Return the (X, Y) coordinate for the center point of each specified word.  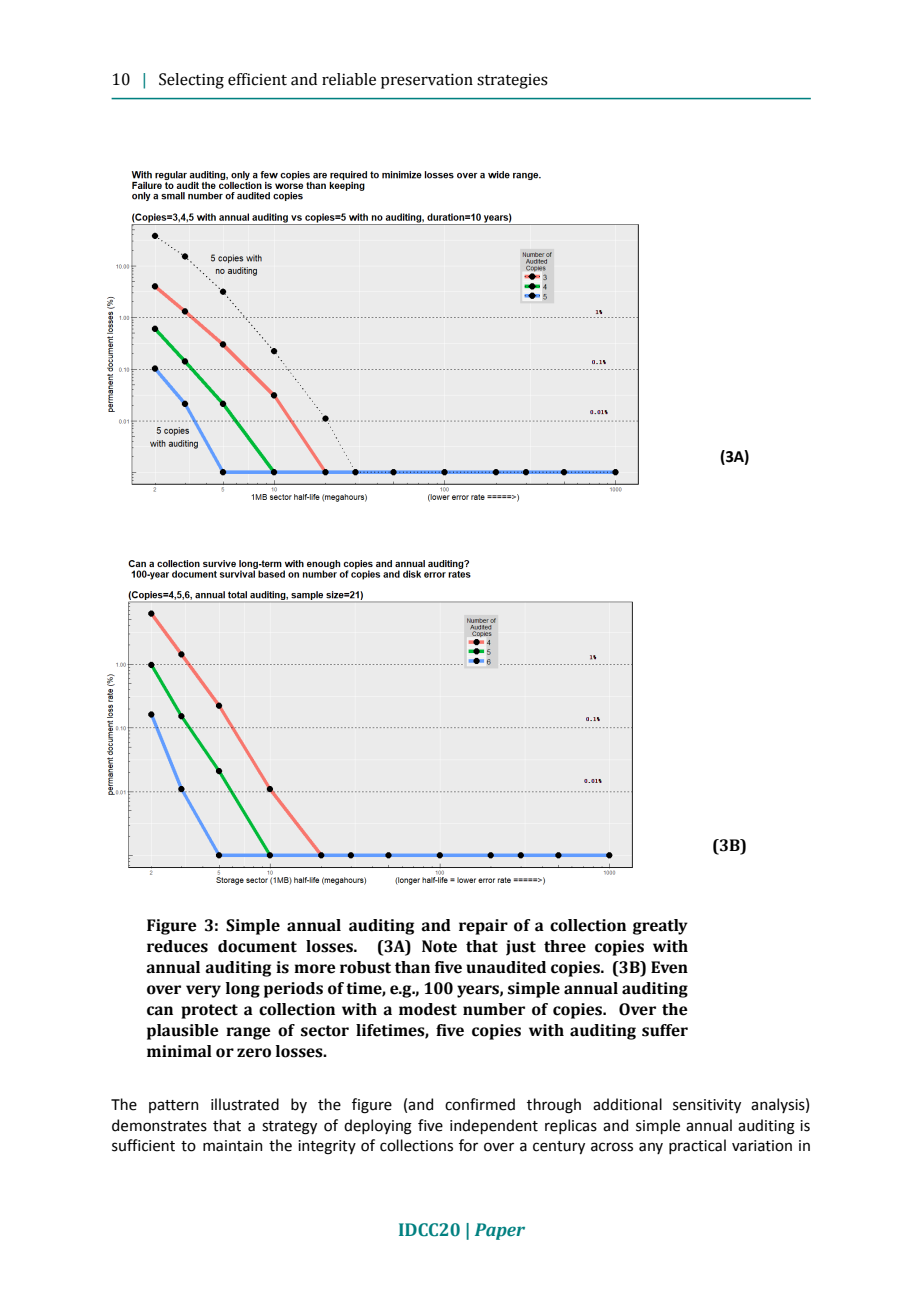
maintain (233, 1146)
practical (697, 1146)
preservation (427, 81)
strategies (512, 81)
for (468, 1145)
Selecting (191, 81)
